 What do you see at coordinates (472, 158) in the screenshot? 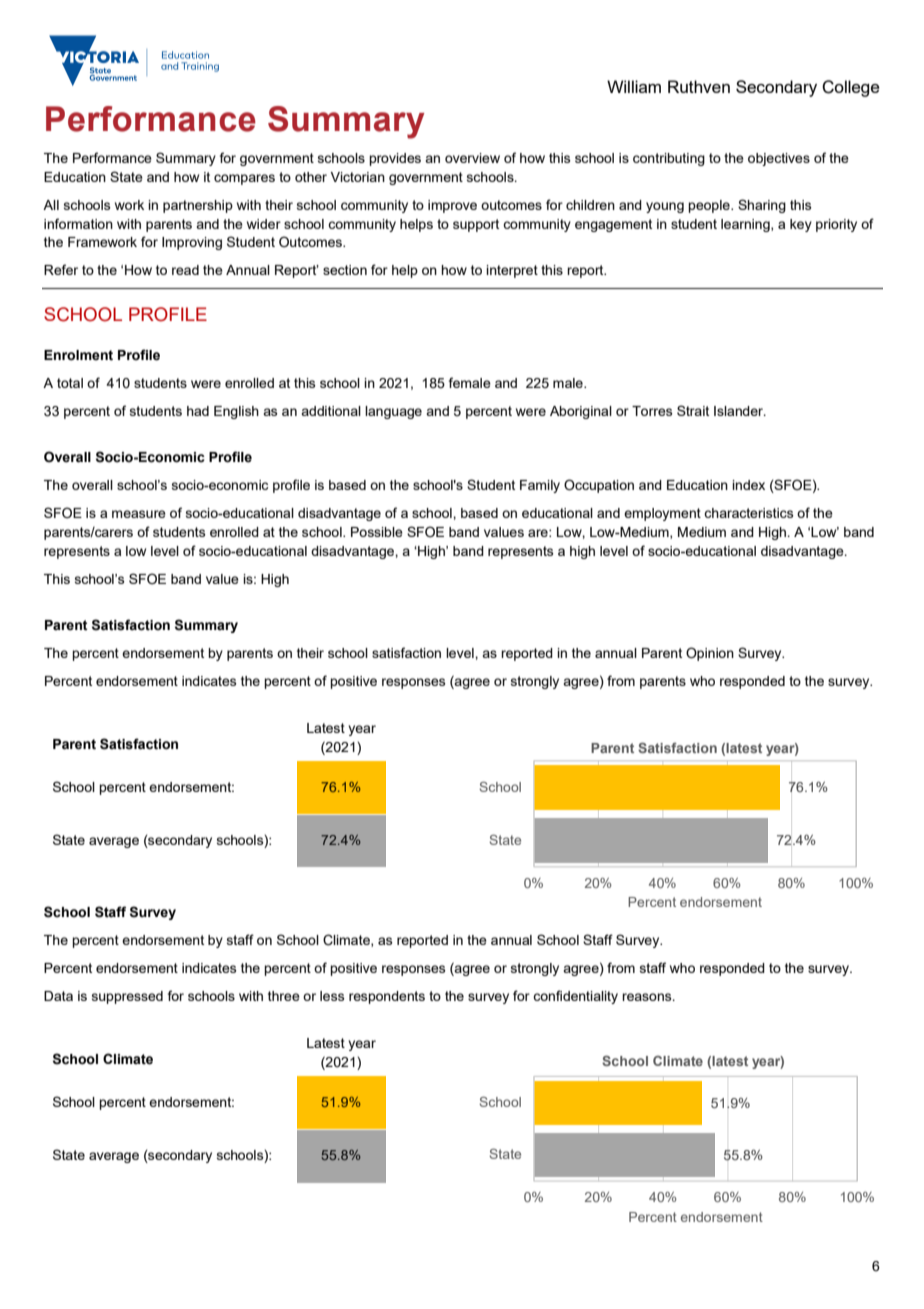
I see `overview` at bounding box center [472, 158].
